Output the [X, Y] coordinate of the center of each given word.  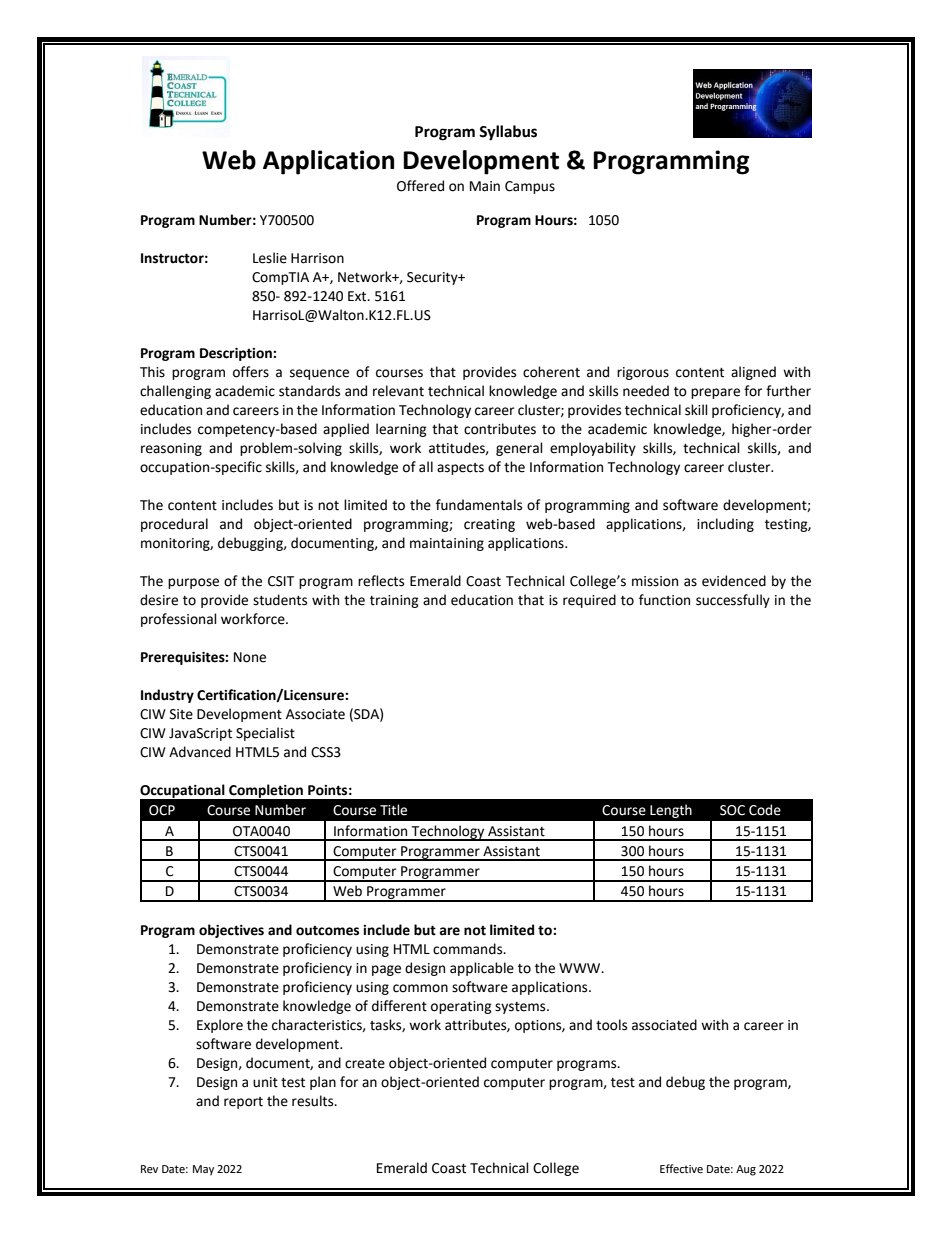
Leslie [270, 258]
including [725, 525]
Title [393, 810]
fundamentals [479, 505]
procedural [174, 525]
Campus [530, 187]
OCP [162, 810]
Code [765, 810]
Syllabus [508, 133]
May [203, 1170]
